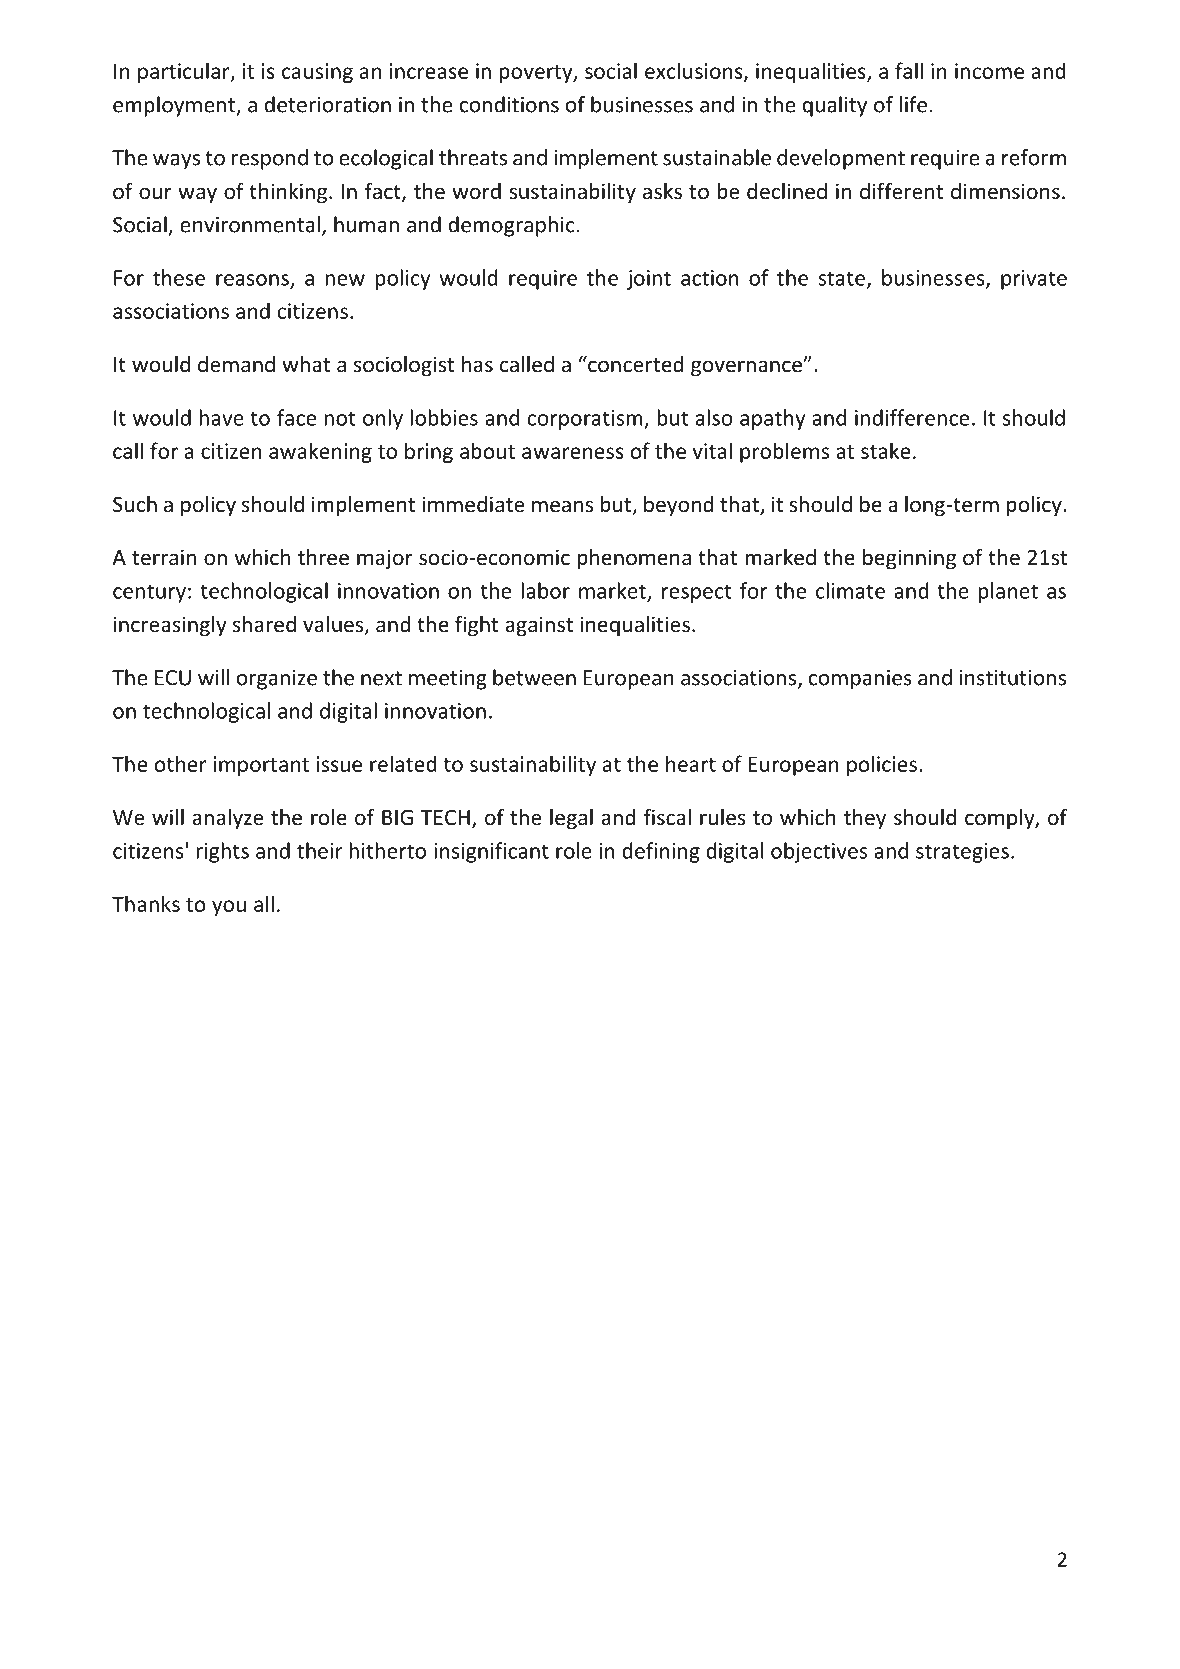  Describe the element at coordinates (320, 452) in the page. I see `awakening` at that location.
